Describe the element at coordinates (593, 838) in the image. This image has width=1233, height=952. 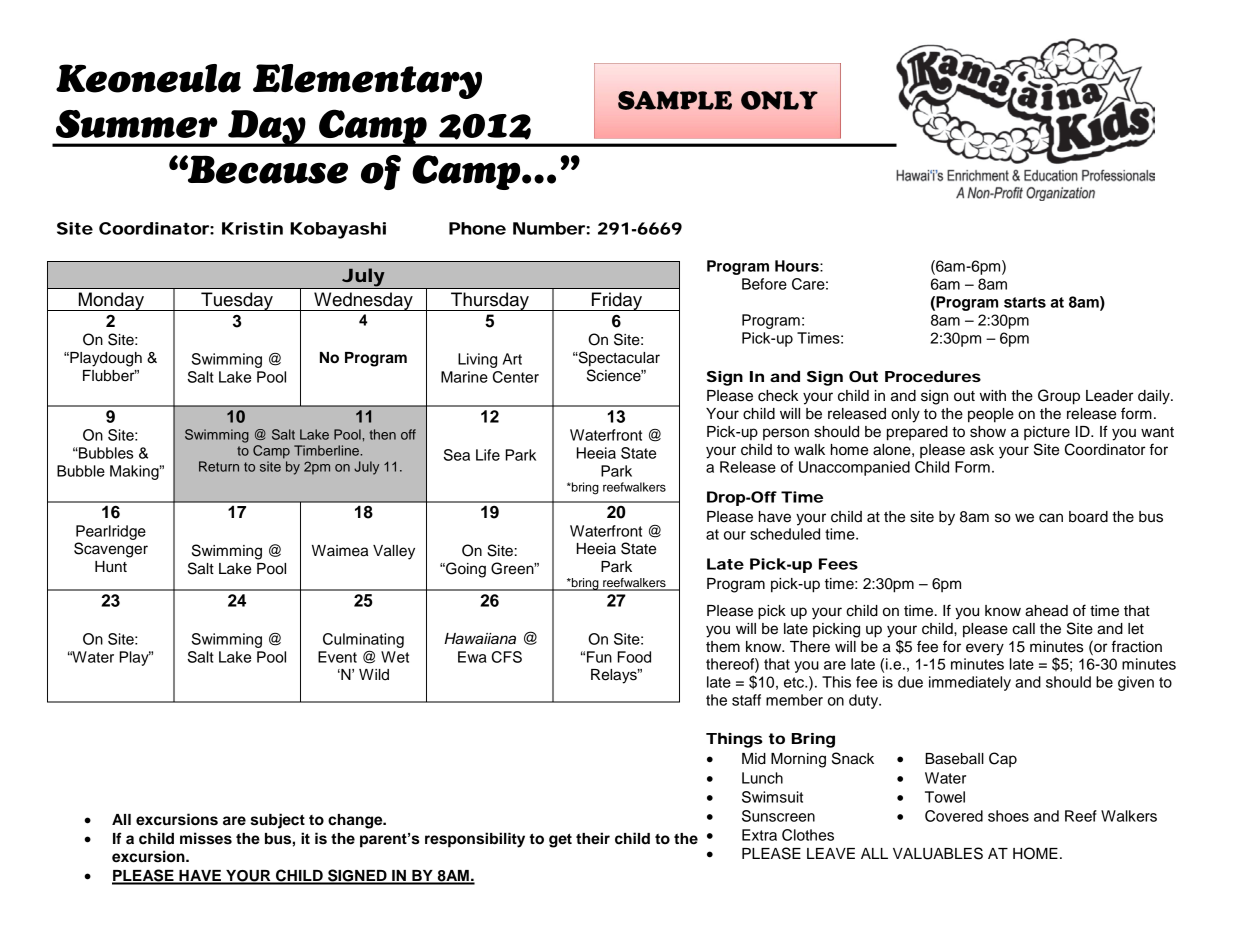
I see `their` at that location.
